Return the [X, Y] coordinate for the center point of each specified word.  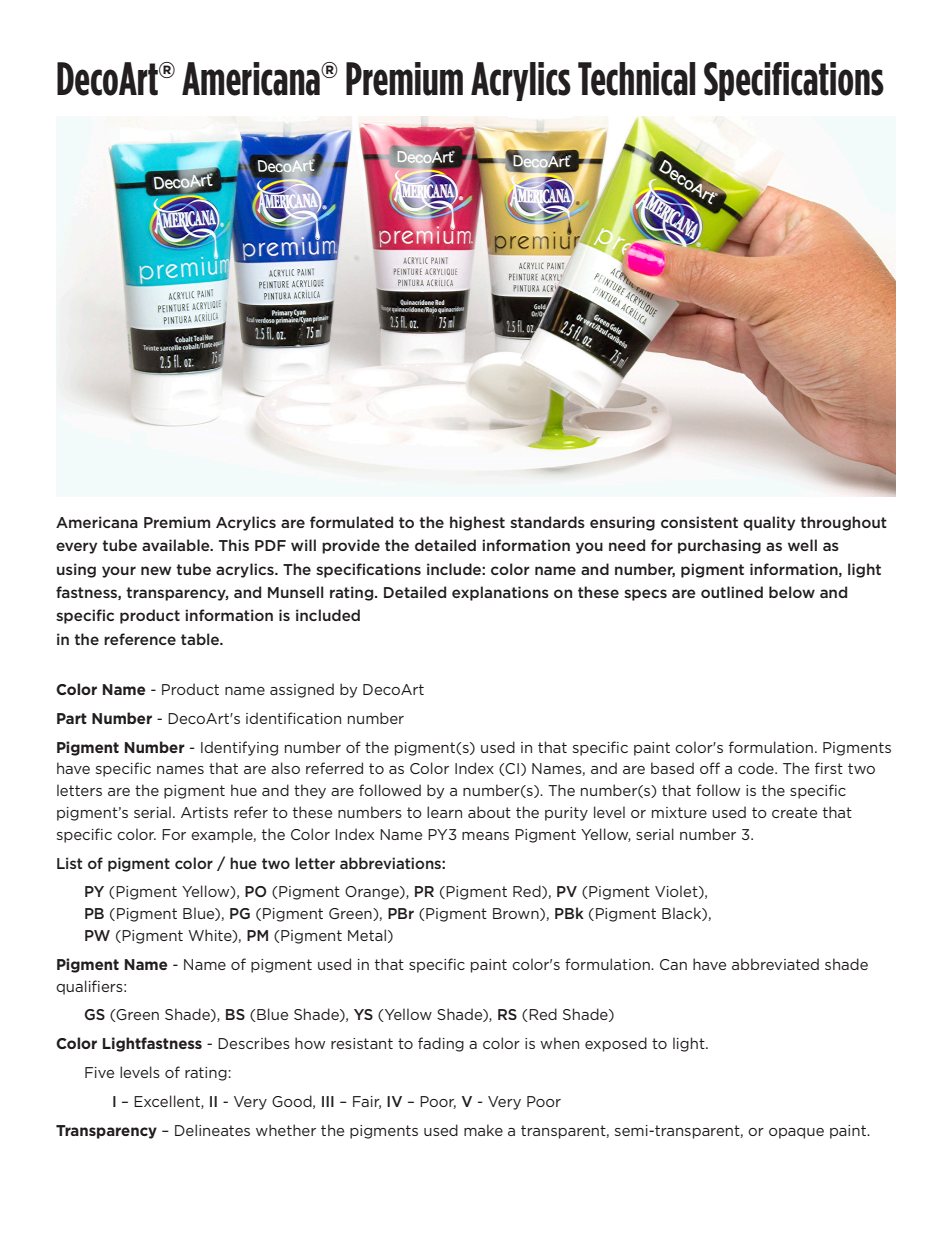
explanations [500, 593]
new [156, 570]
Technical [636, 79]
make [483, 1130]
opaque [796, 1133]
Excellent [168, 1102]
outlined [732, 592]
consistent [699, 522]
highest [477, 523]
